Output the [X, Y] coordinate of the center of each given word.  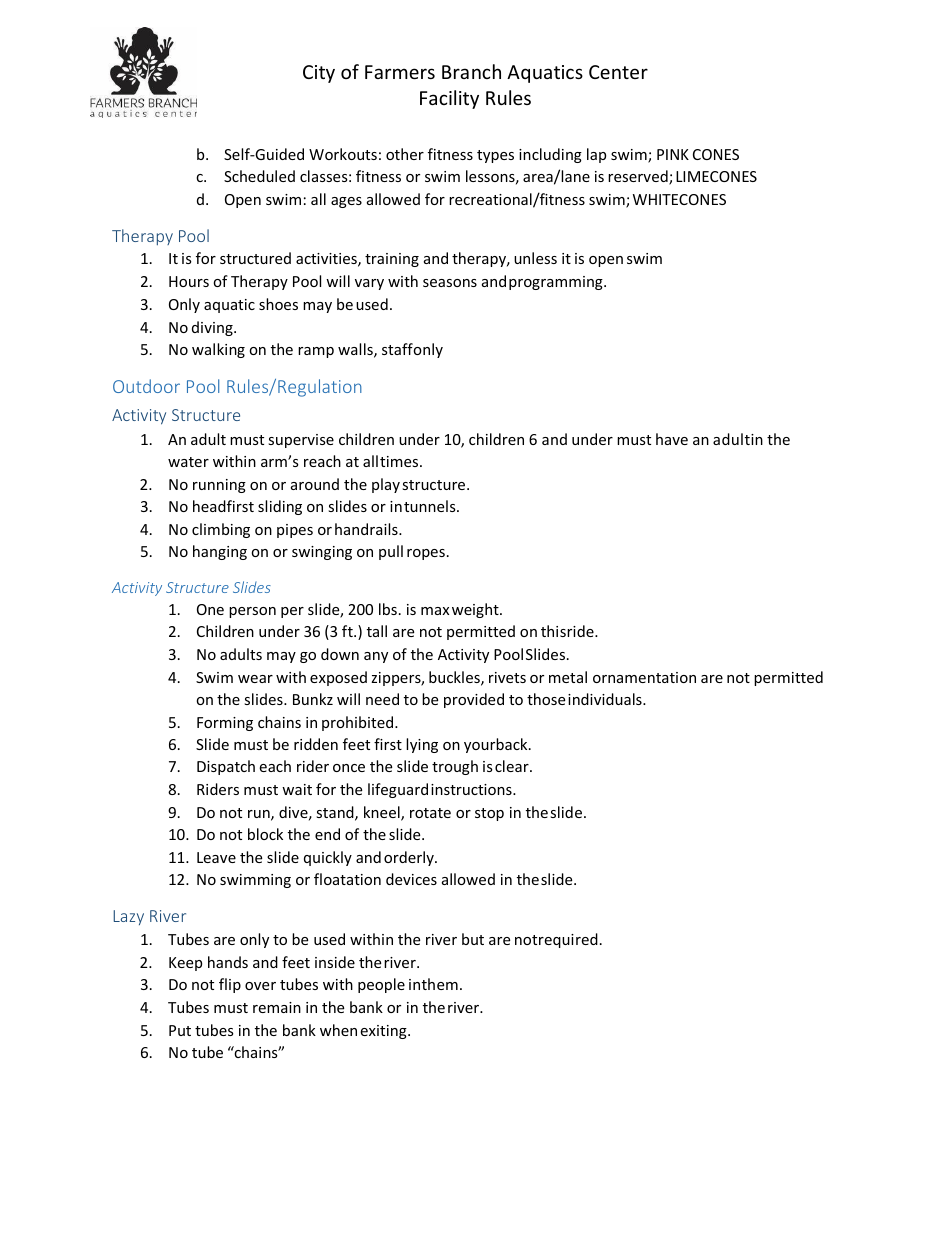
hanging [220, 552]
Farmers [400, 72]
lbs [388, 609]
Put [180, 1030]
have [672, 439]
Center [618, 72]
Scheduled [259, 176]
